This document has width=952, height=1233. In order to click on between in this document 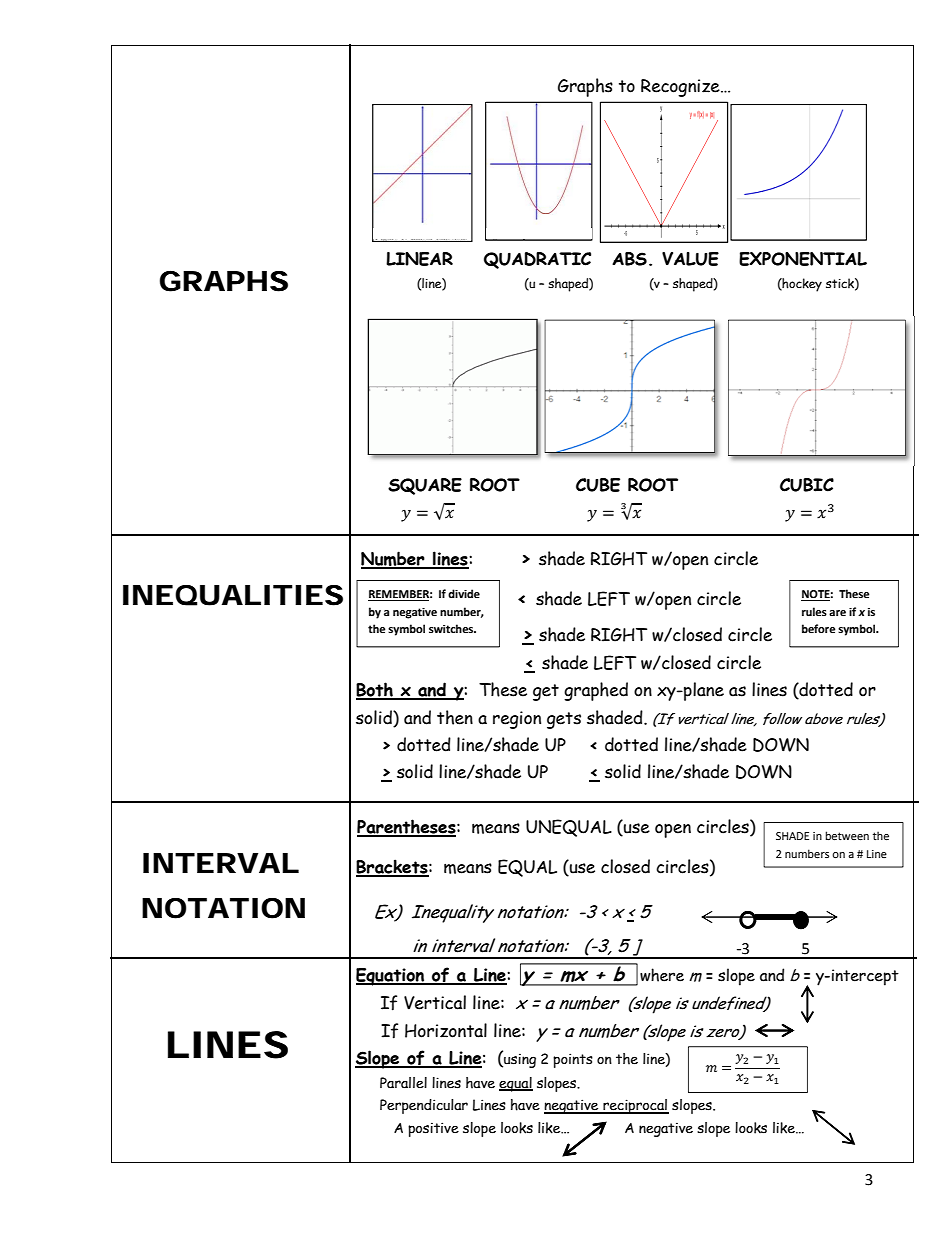, I will do `click(847, 835)`.
